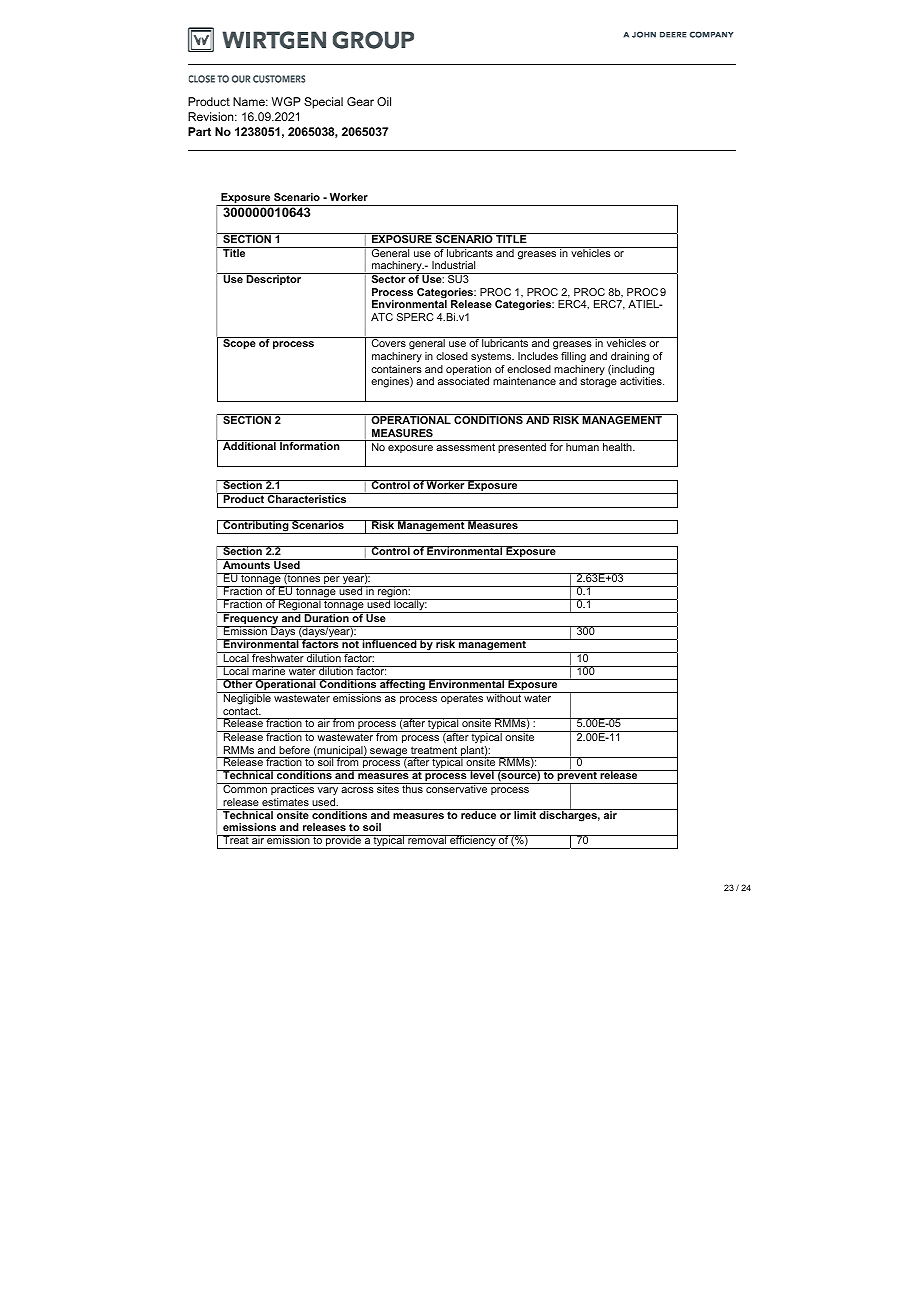 Image resolution: width=924 pixels, height=1308 pixels. What do you see at coordinates (323, 103) in the image?
I see `Special` at bounding box center [323, 103].
